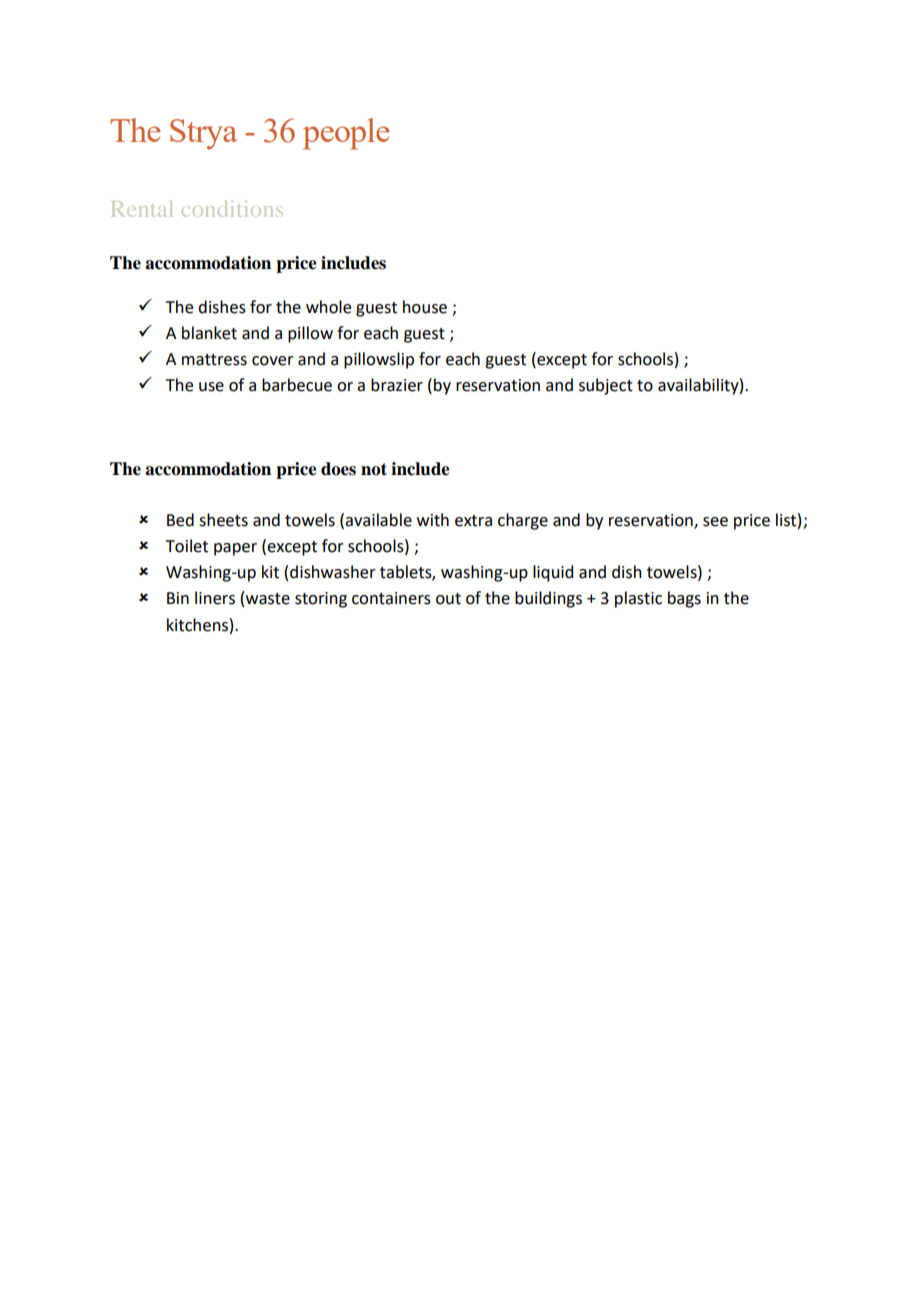  I want to click on blanket, so click(209, 333).
